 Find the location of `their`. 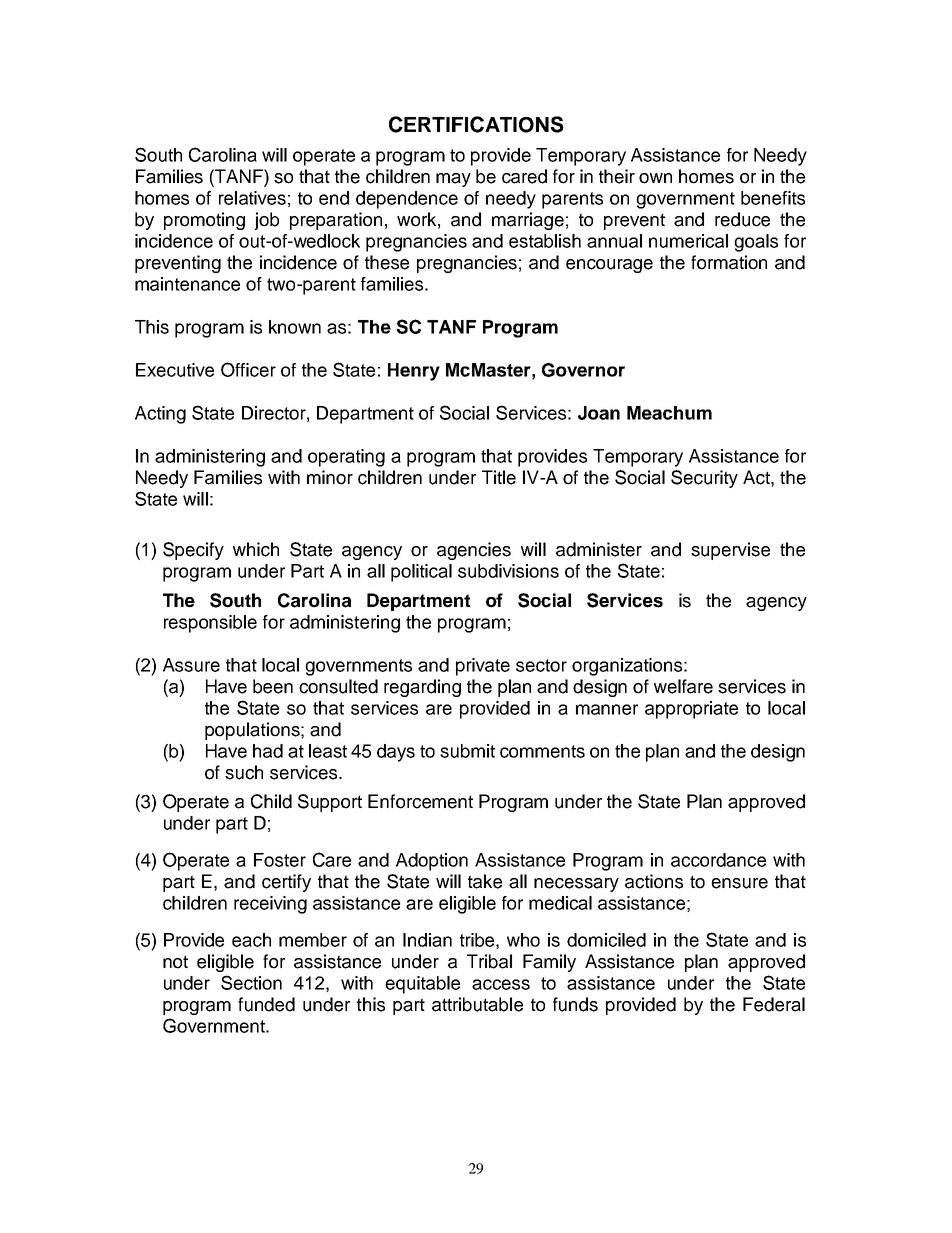

their is located at coordinates (617, 176).
